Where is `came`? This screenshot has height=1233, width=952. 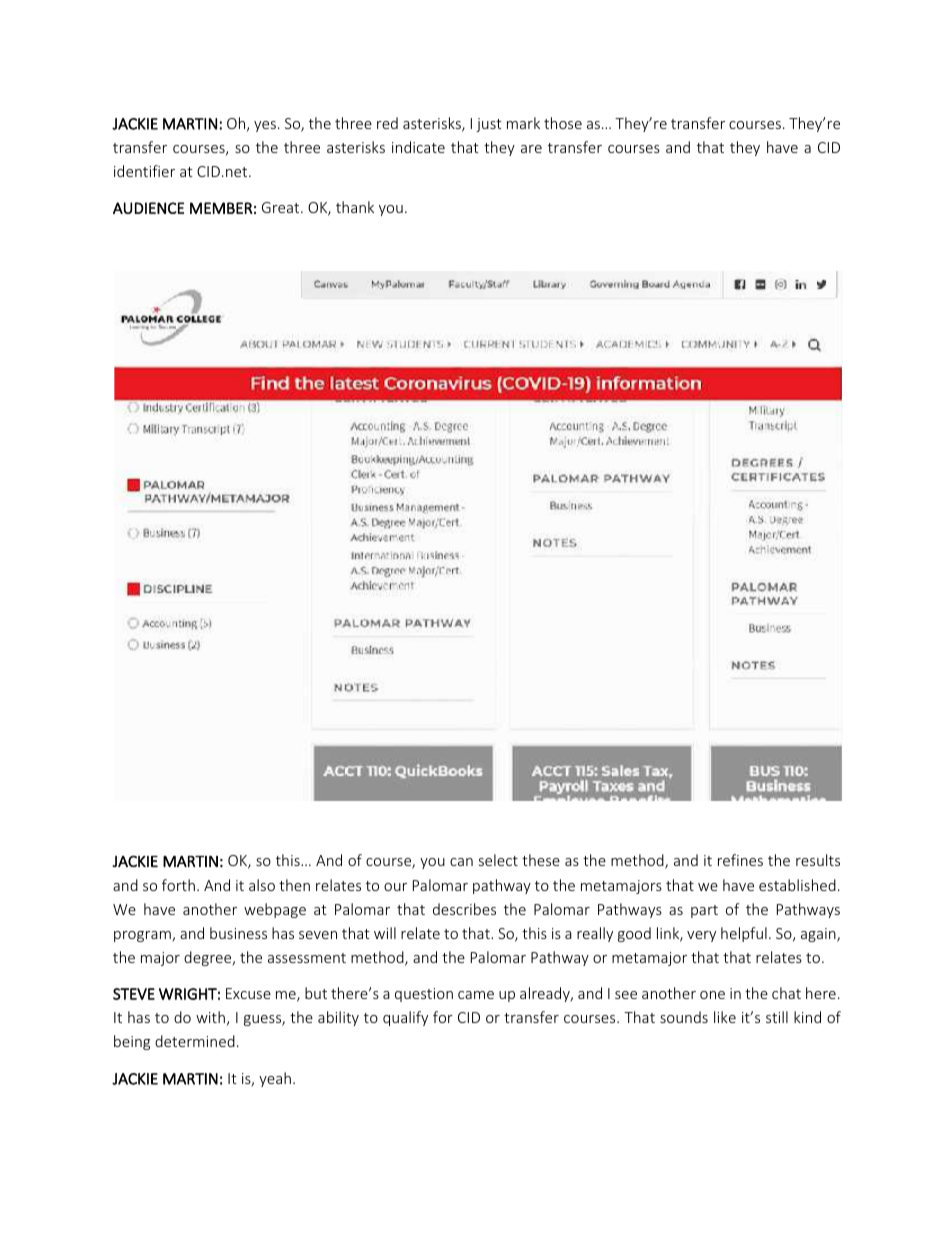 came is located at coordinates (476, 995).
